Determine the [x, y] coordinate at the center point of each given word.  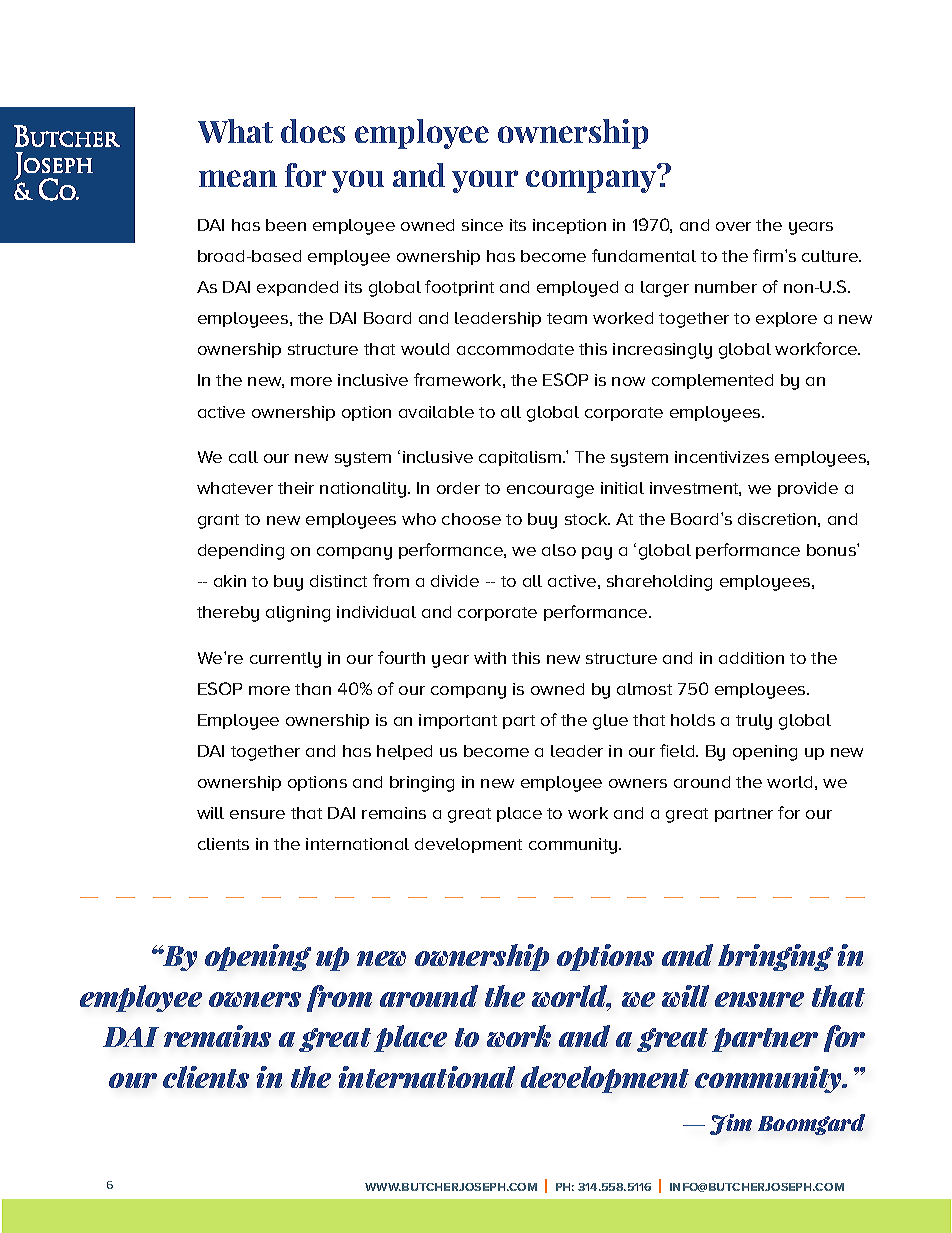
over [733, 226]
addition [751, 658]
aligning [298, 614]
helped [404, 752]
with [490, 658]
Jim [731, 1124]
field [678, 750]
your [485, 181]
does [313, 131]
